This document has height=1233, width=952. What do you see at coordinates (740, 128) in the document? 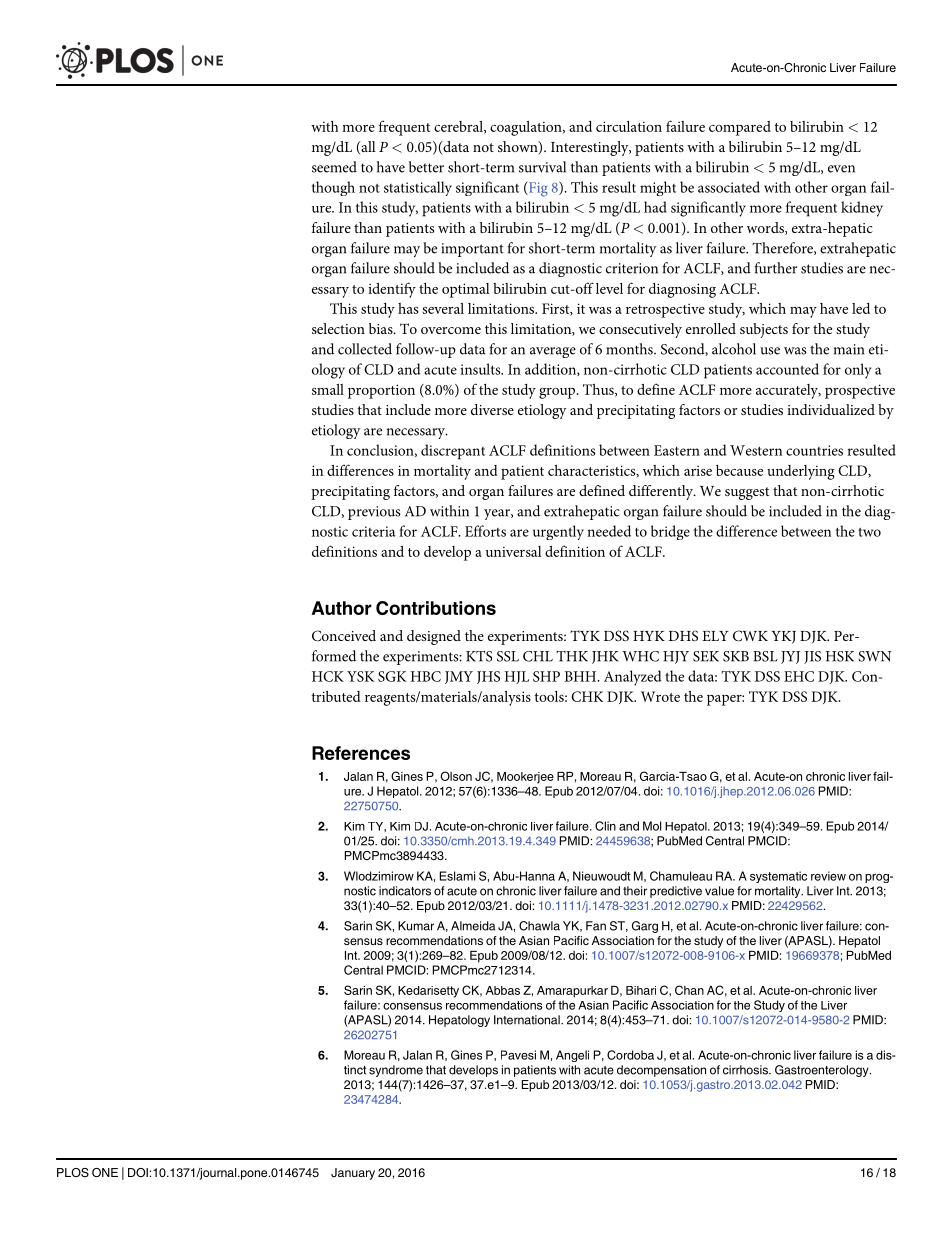
I see `compared` at bounding box center [740, 128].
